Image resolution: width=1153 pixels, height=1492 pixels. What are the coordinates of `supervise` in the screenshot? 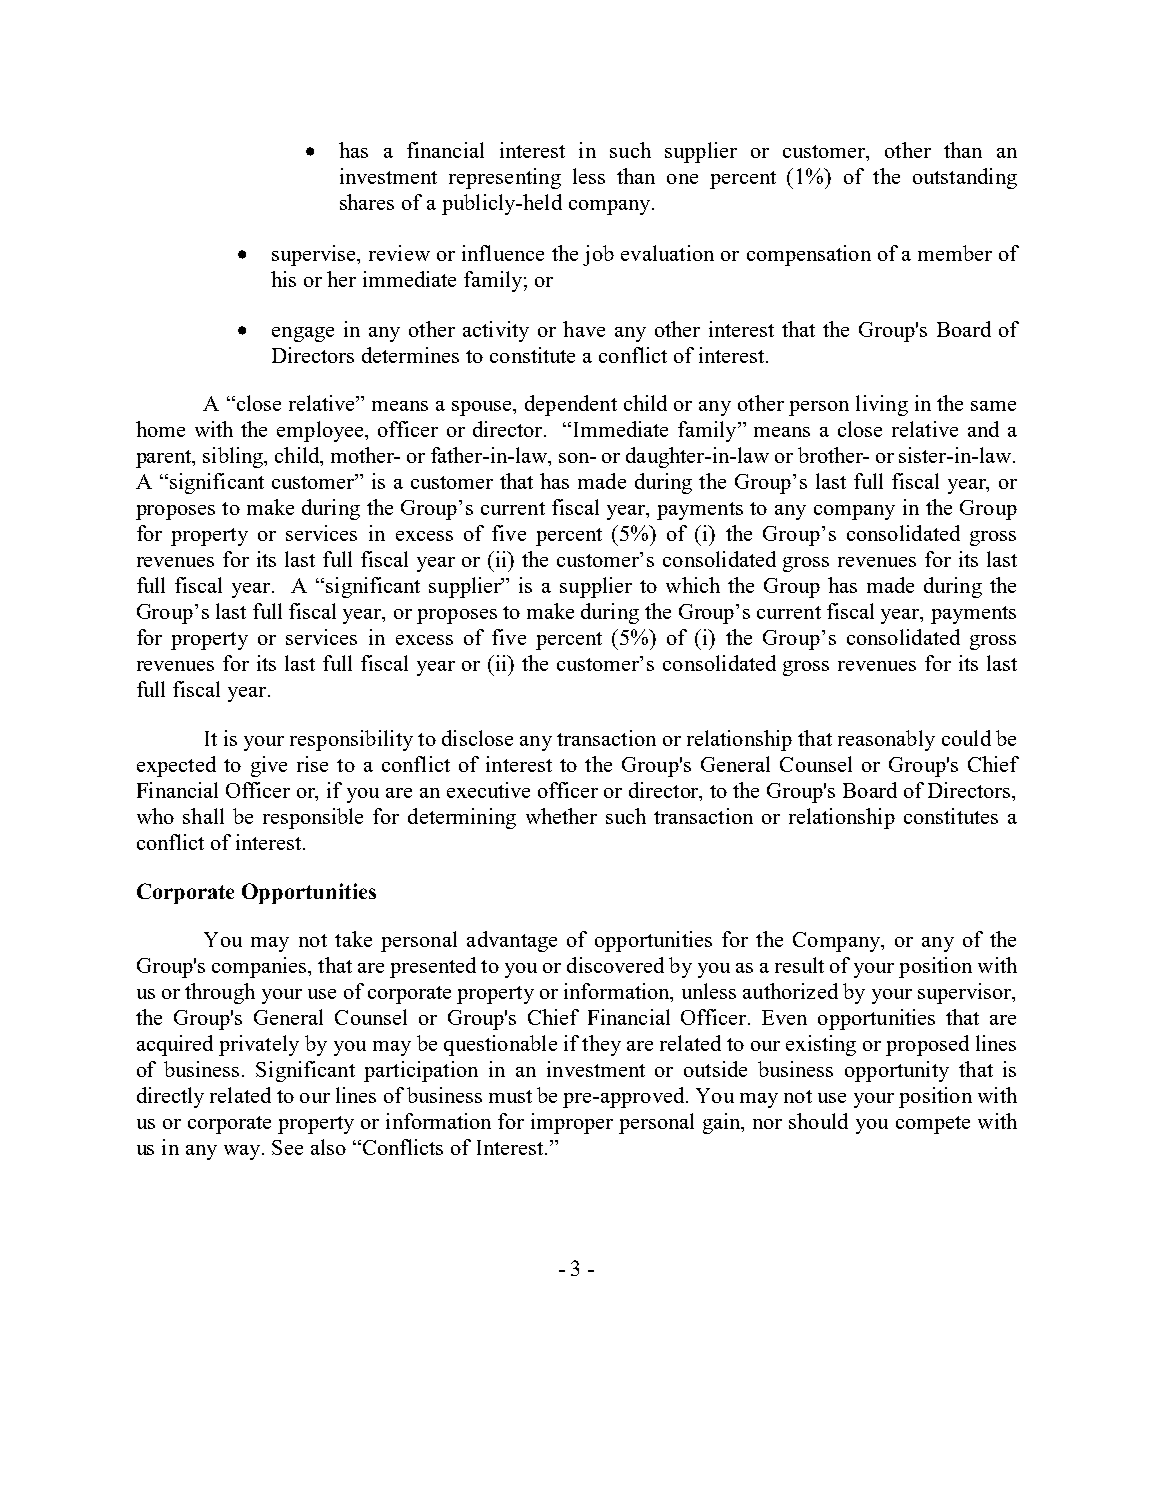 It's located at (315, 255).
